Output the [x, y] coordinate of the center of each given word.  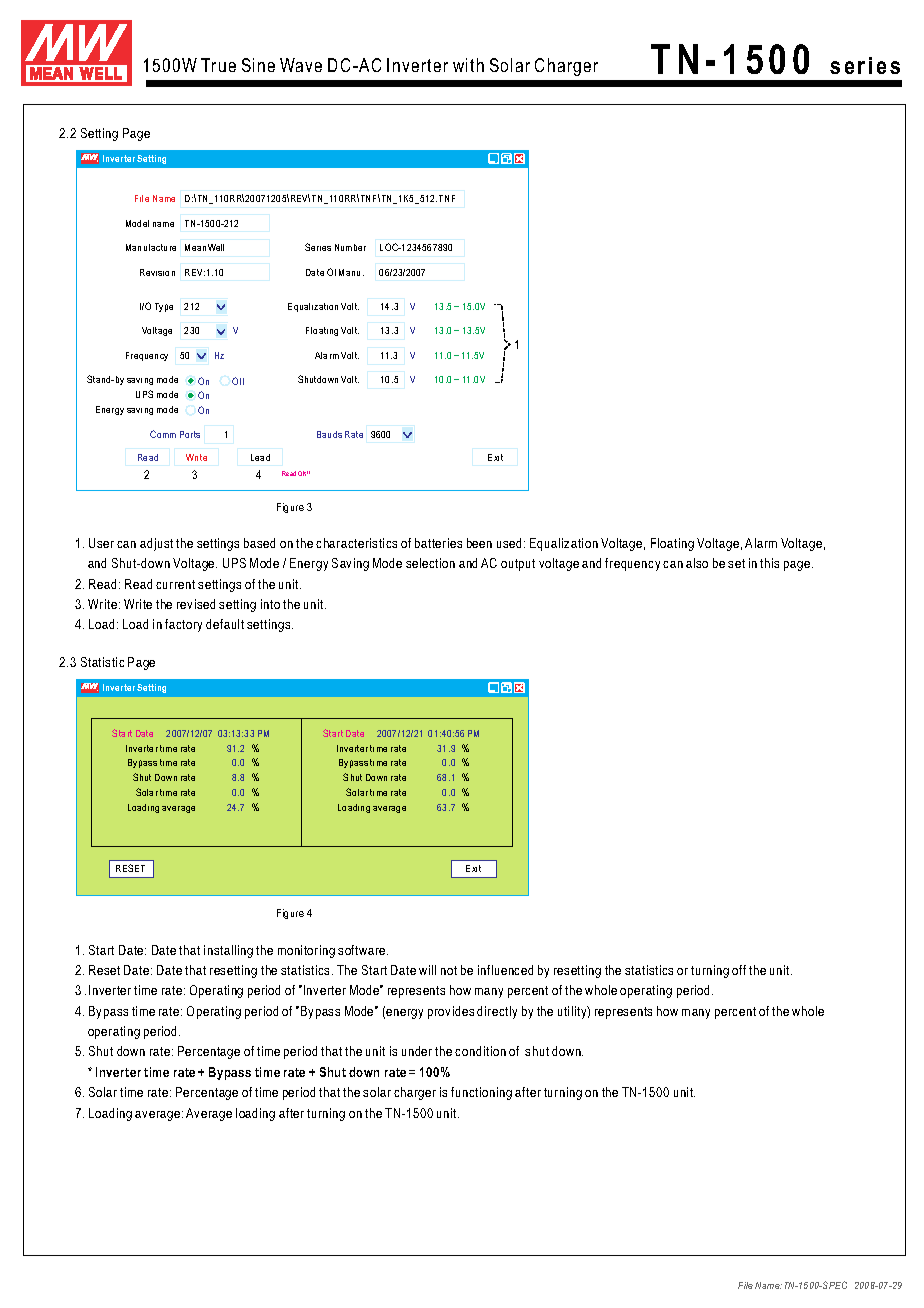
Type [164, 307]
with [468, 65]
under [417, 1051]
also [697, 563]
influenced [505, 970]
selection [430, 563]
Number [350, 247]
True [218, 65]
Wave [301, 65]
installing [228, 951]
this [769, 563]
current [175, 584]
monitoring [306, 951]
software [363, 950]
